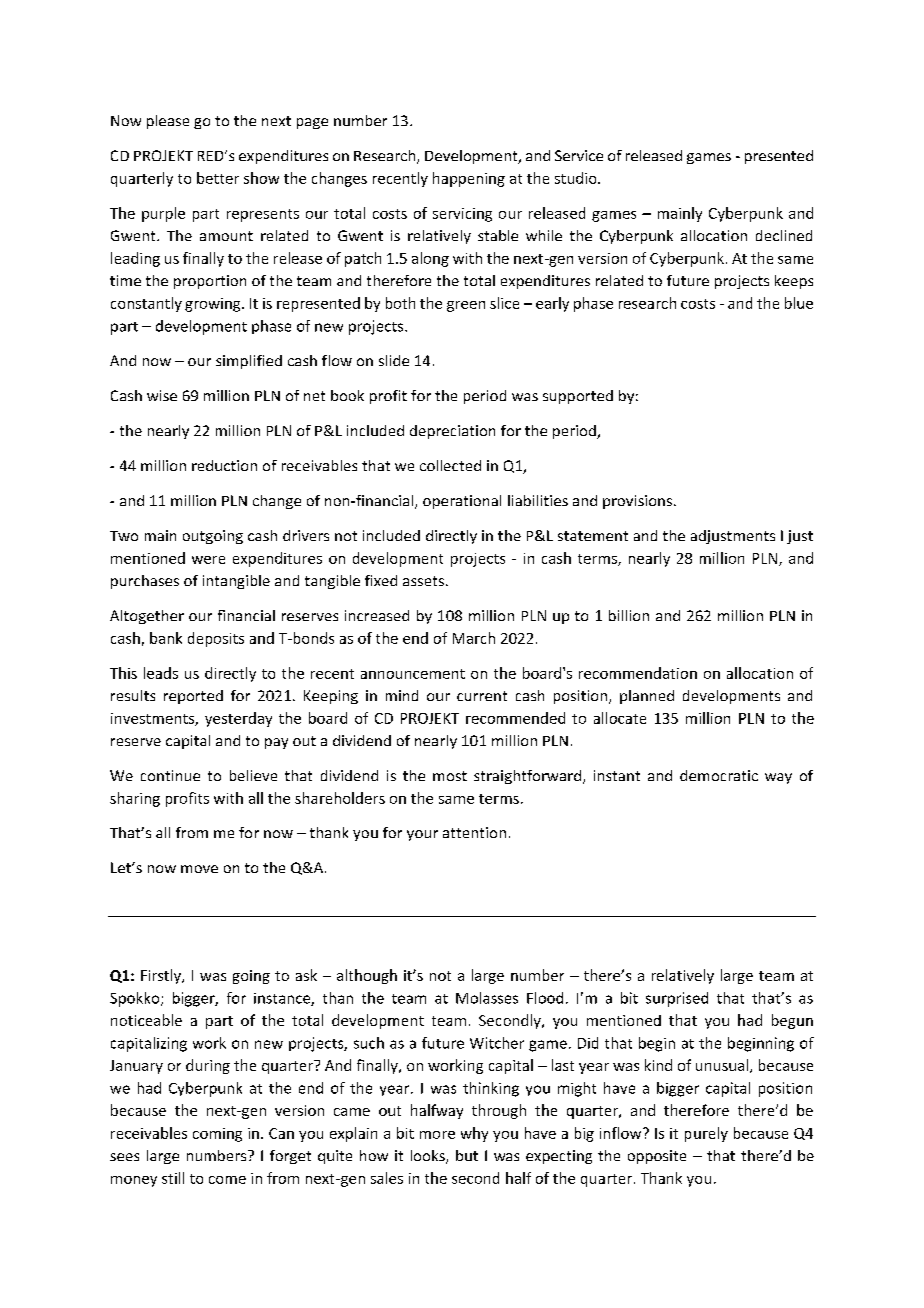 This screenshot has width=924, height=1308. What do you see at coordinates (217, 1135) in the screenshot?
I see `coming` at bounding box center [217, 1135].
